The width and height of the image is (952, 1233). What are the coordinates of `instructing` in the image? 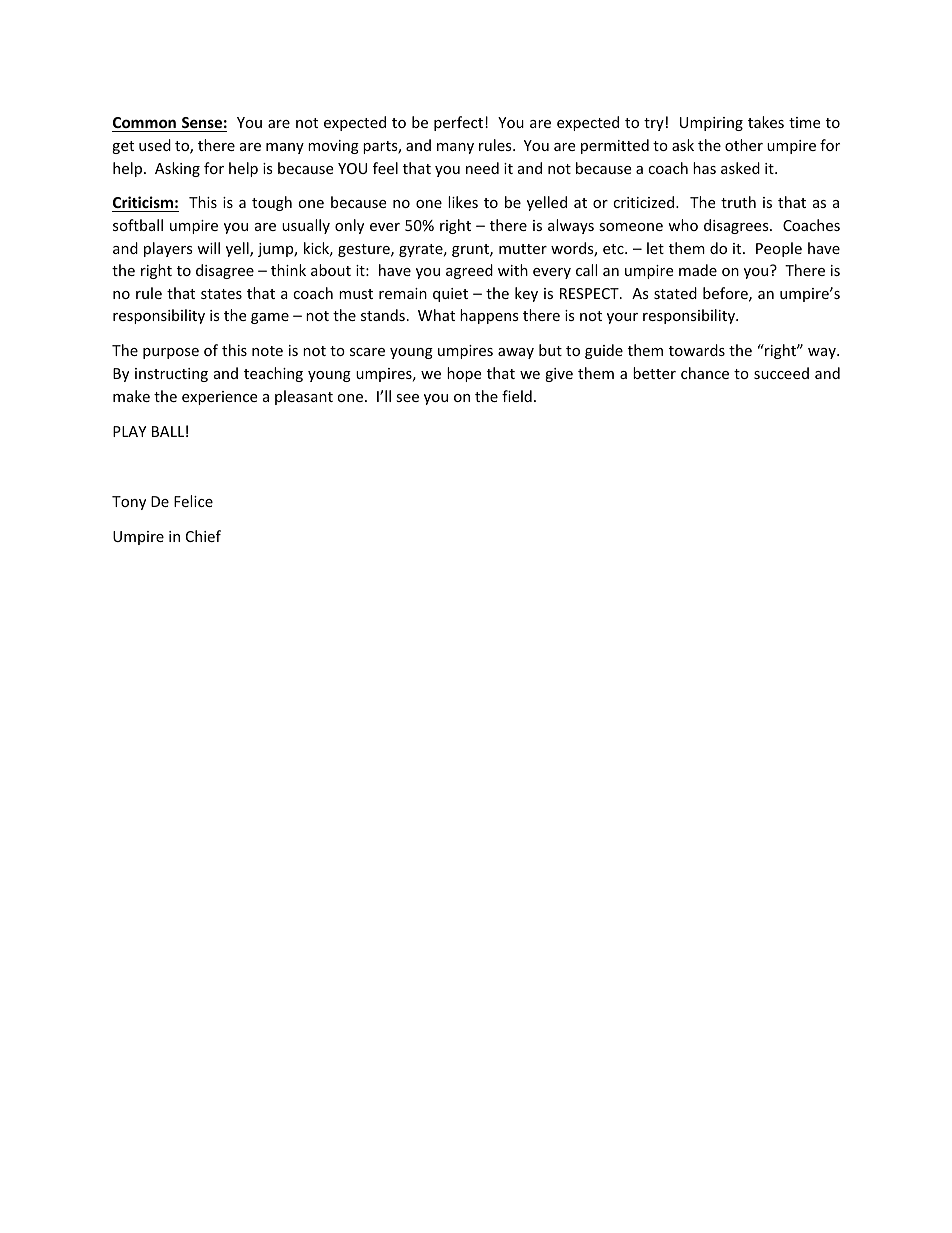 It's located at (171, 375).
